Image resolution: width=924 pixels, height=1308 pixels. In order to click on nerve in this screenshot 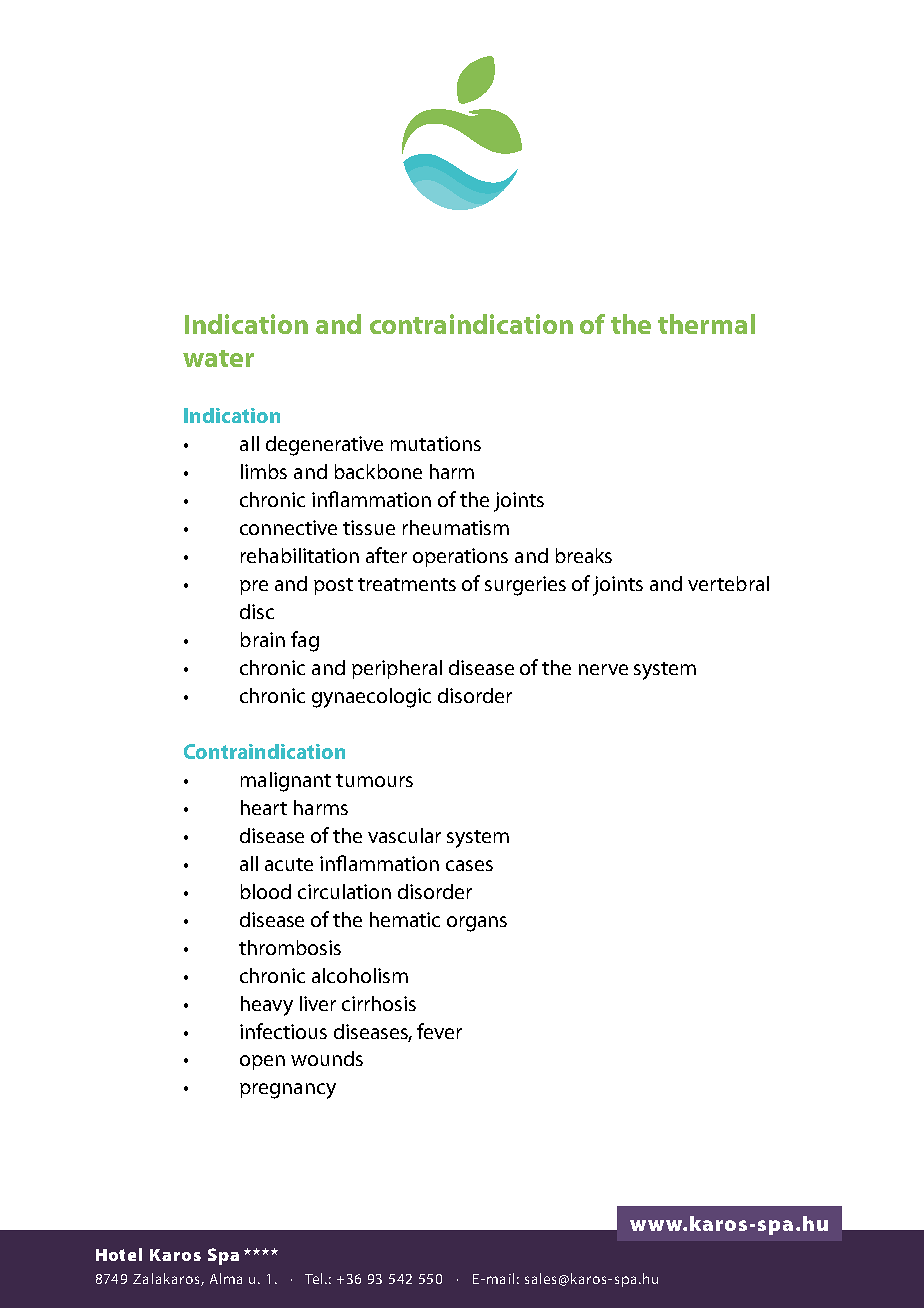, I will do `click(603, 669)`.
